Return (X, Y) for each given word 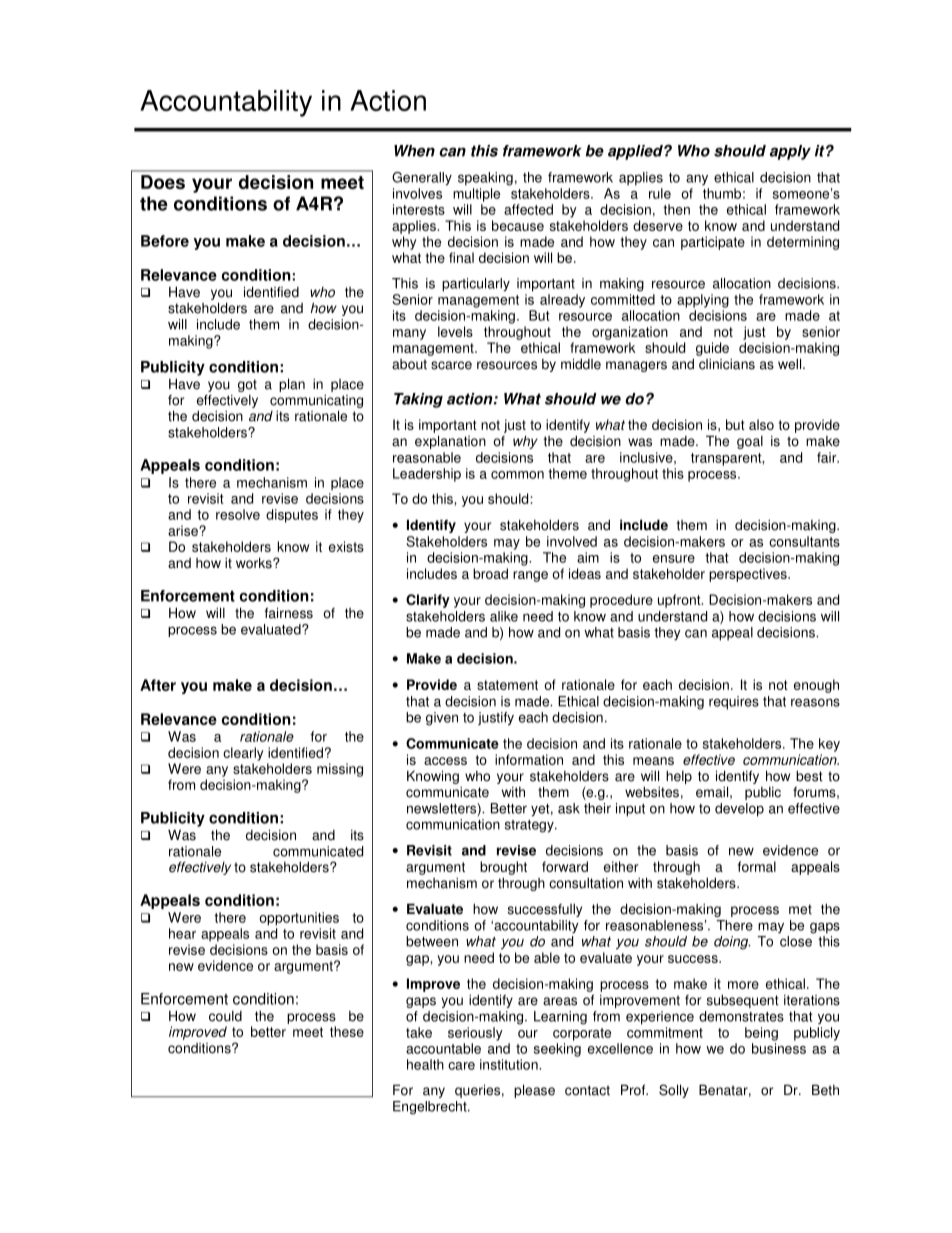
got (247, 385)
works (255, 563)
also (761, 424)
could (225, 1016)
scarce (451, 365)
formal (757, 866)
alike (504, 616)
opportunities (299, 919)
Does (163, 182)
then (676, 209)
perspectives (749, 575)
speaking (485, 179)
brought (503, 868)
